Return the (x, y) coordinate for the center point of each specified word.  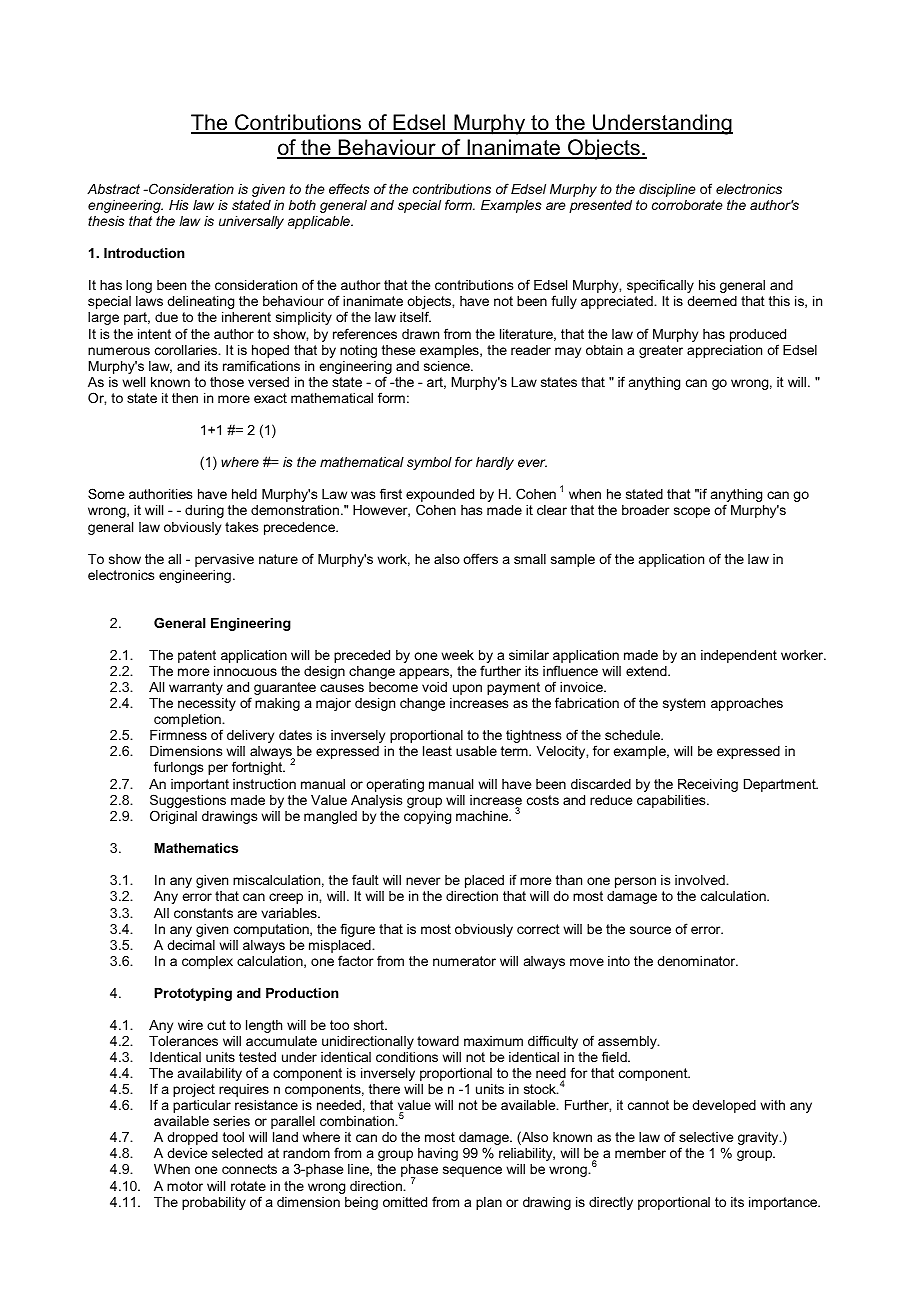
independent (739, 656)
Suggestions (188, 802)
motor (185, 1186)
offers (480, 558)
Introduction (144, 253)
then (185, 398)
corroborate (687, 205)
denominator (697, 961)
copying (427, 817)
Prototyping (193, 994)
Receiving (708, 785)
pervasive (224, 560)
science (448, 366)
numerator (464, 961)
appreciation (724, 351)
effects (349, 188)
